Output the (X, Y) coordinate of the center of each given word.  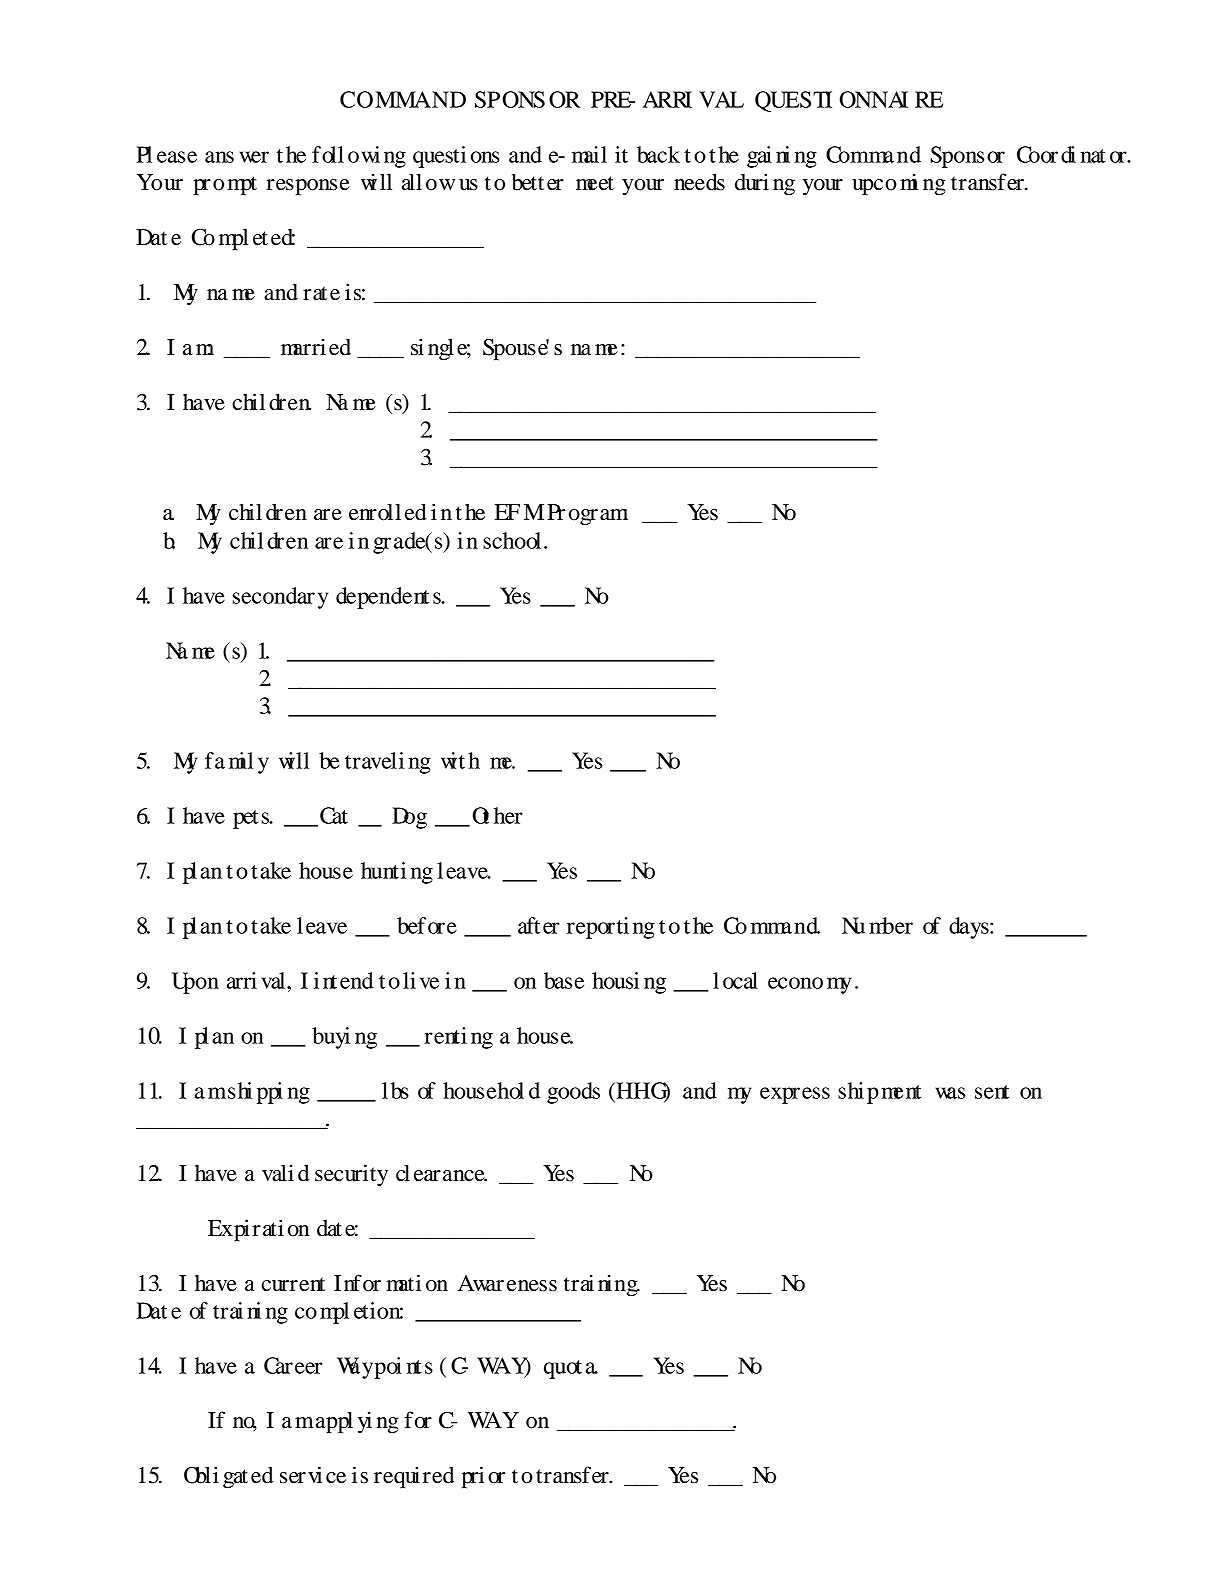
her (508, 815)
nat (1093, 156)
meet (595, 183)
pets (252, 819)
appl (334, 1423)
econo (795, 983)
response (308, 187)
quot (563, 1369)
